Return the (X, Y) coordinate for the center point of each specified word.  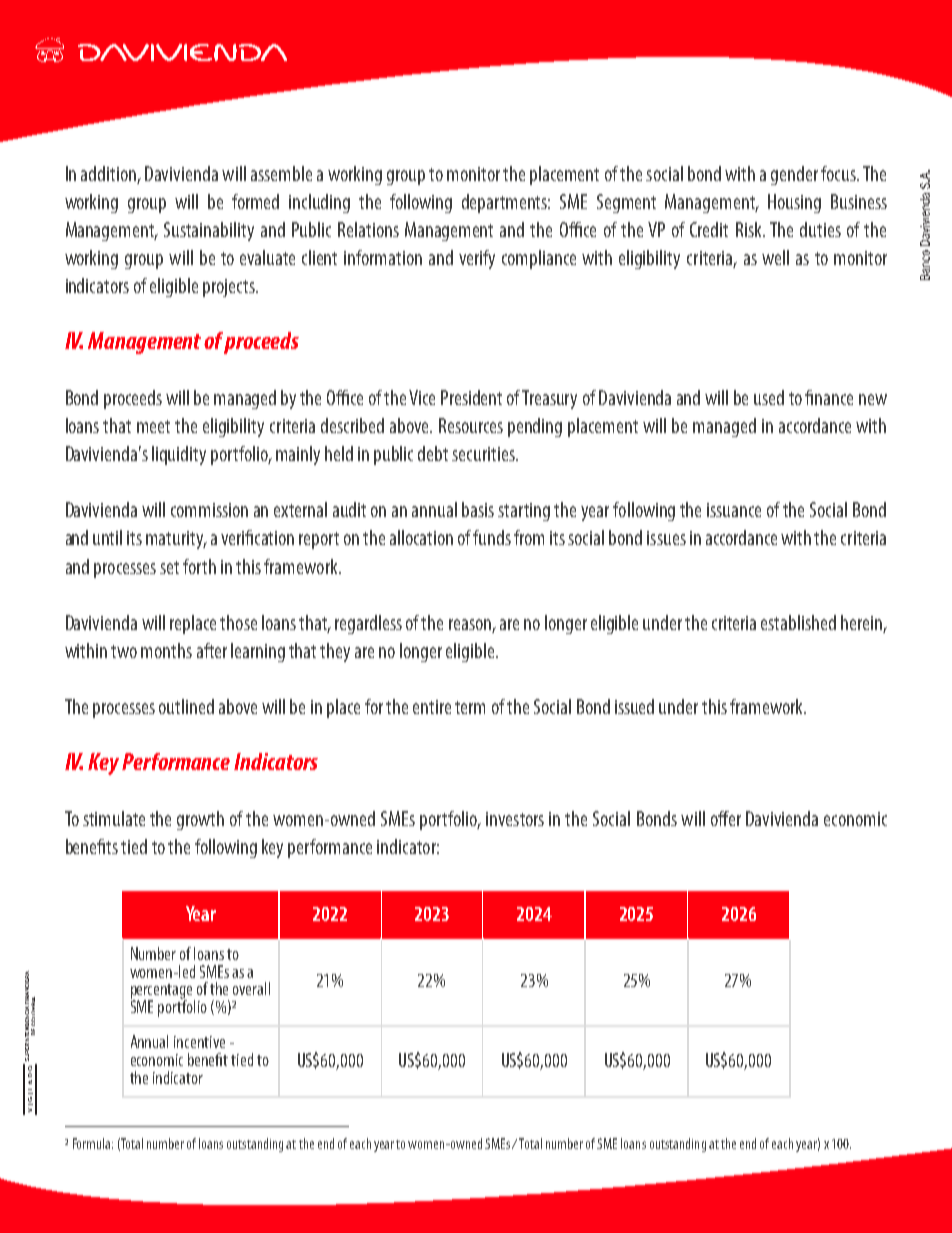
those (238, 622)
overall (251, 988)
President (471, 397)
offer (726, 818)
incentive (199, 1042)
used (769, 397)
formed (255, 201)
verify (477, 259)
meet (153, 426)
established (798, 622)
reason (470, 624)
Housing (794, 203)
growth (200, 820)
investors (515, 819)
